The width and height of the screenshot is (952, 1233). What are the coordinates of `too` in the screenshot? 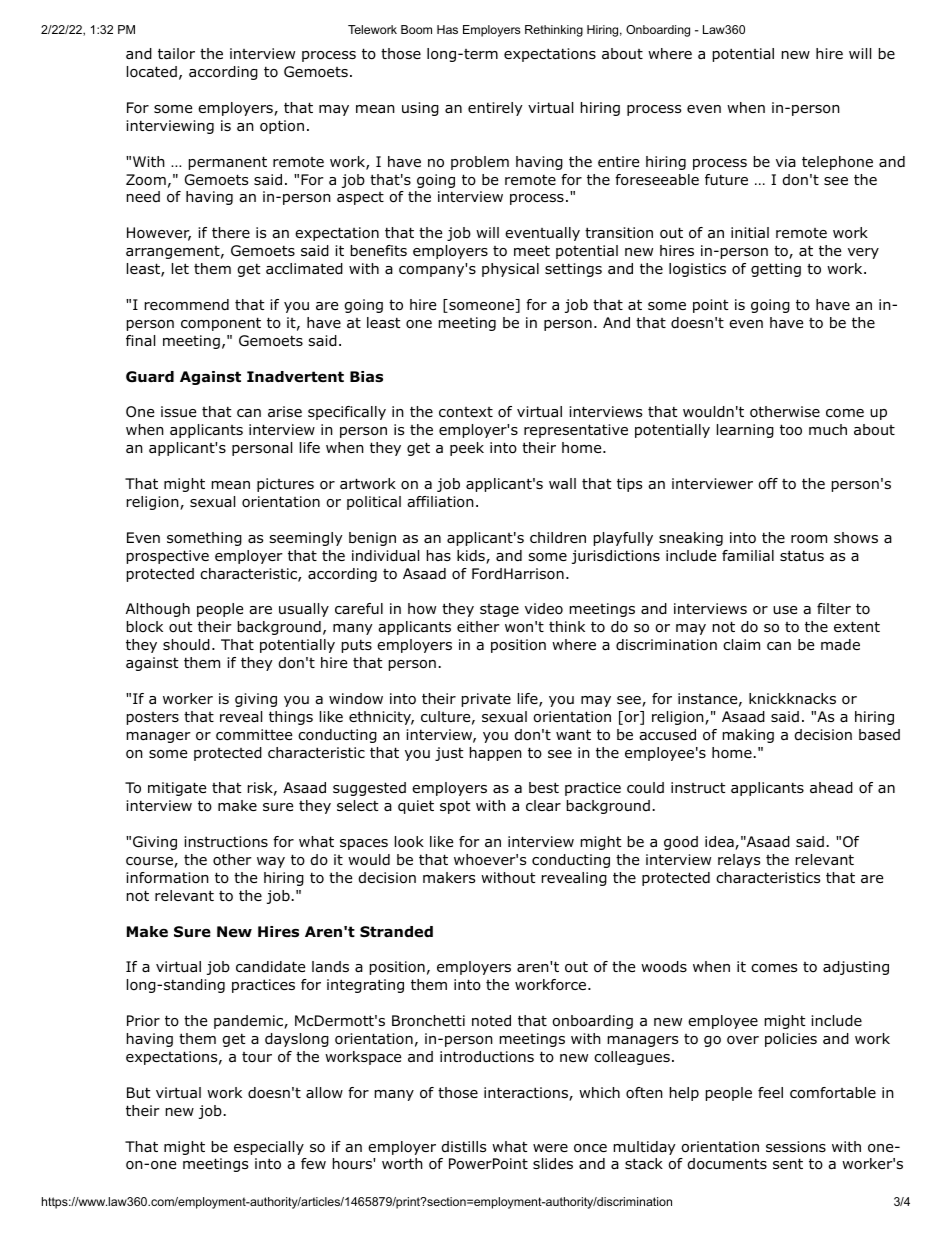 It's located at (791, 430).
